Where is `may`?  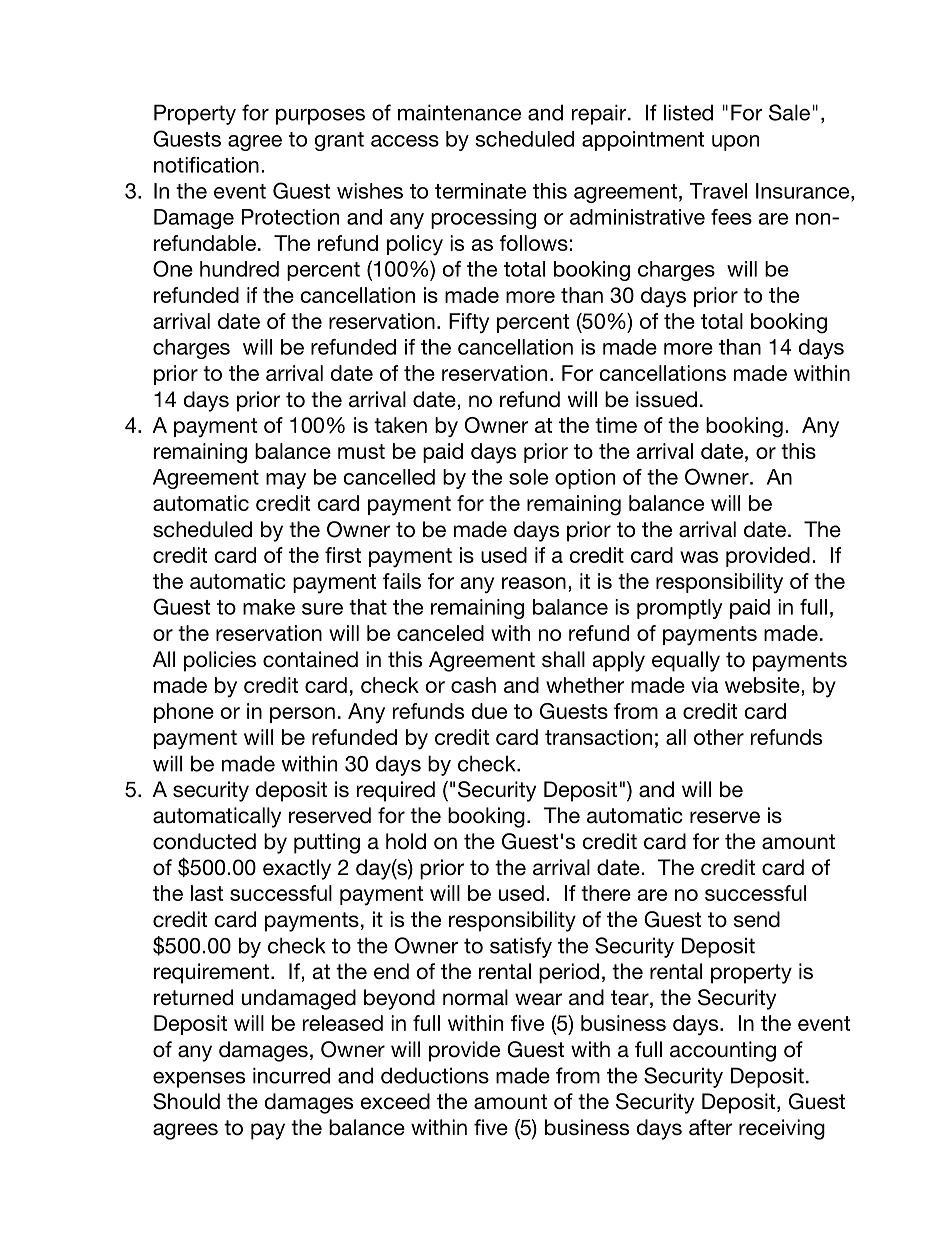
may is located at coordinates (286, 481).
